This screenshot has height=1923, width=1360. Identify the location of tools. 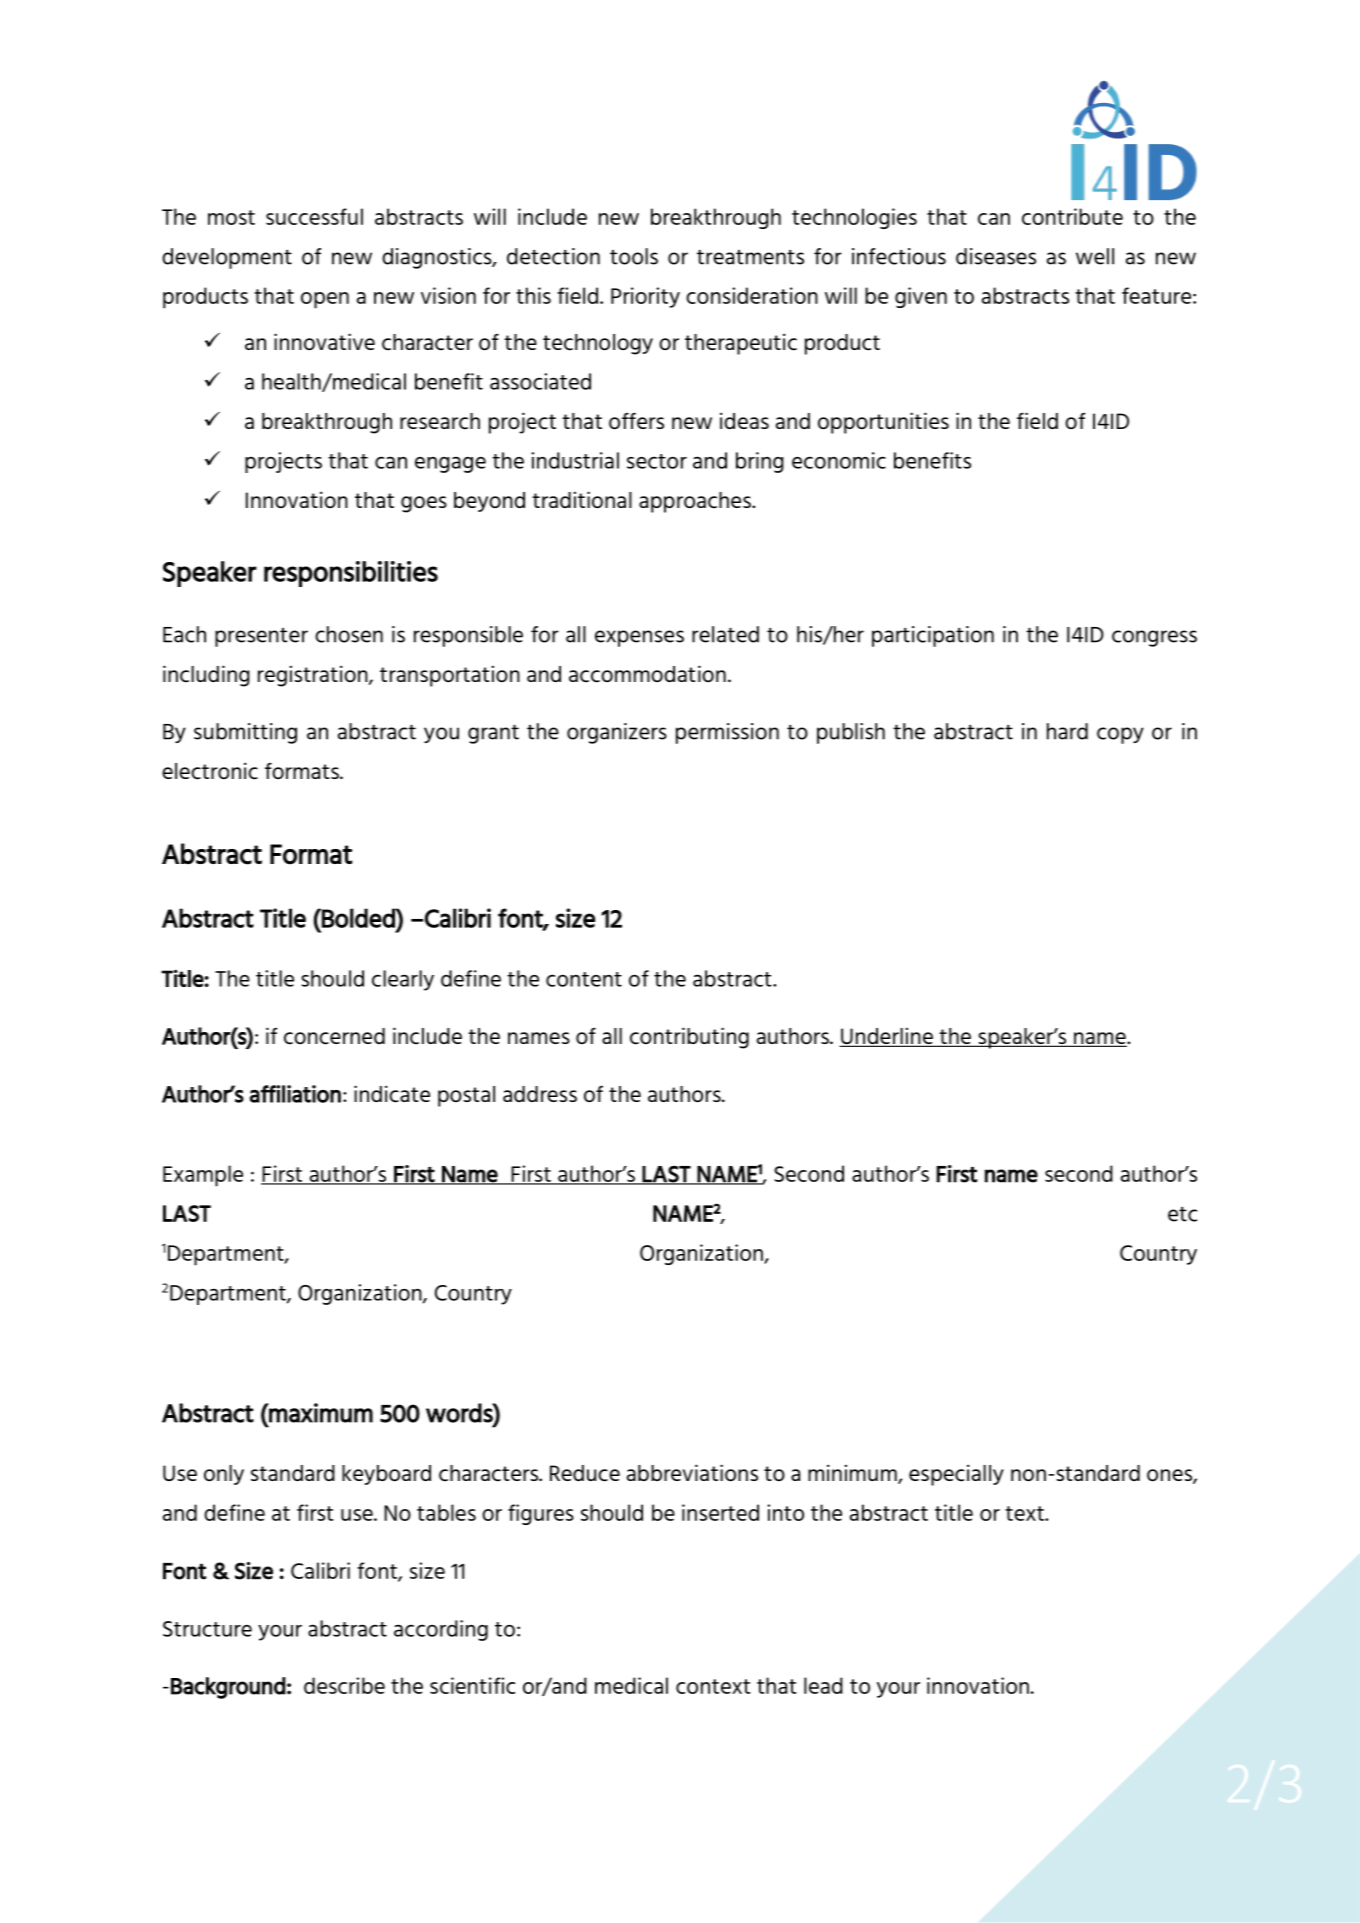
(634, 256).
